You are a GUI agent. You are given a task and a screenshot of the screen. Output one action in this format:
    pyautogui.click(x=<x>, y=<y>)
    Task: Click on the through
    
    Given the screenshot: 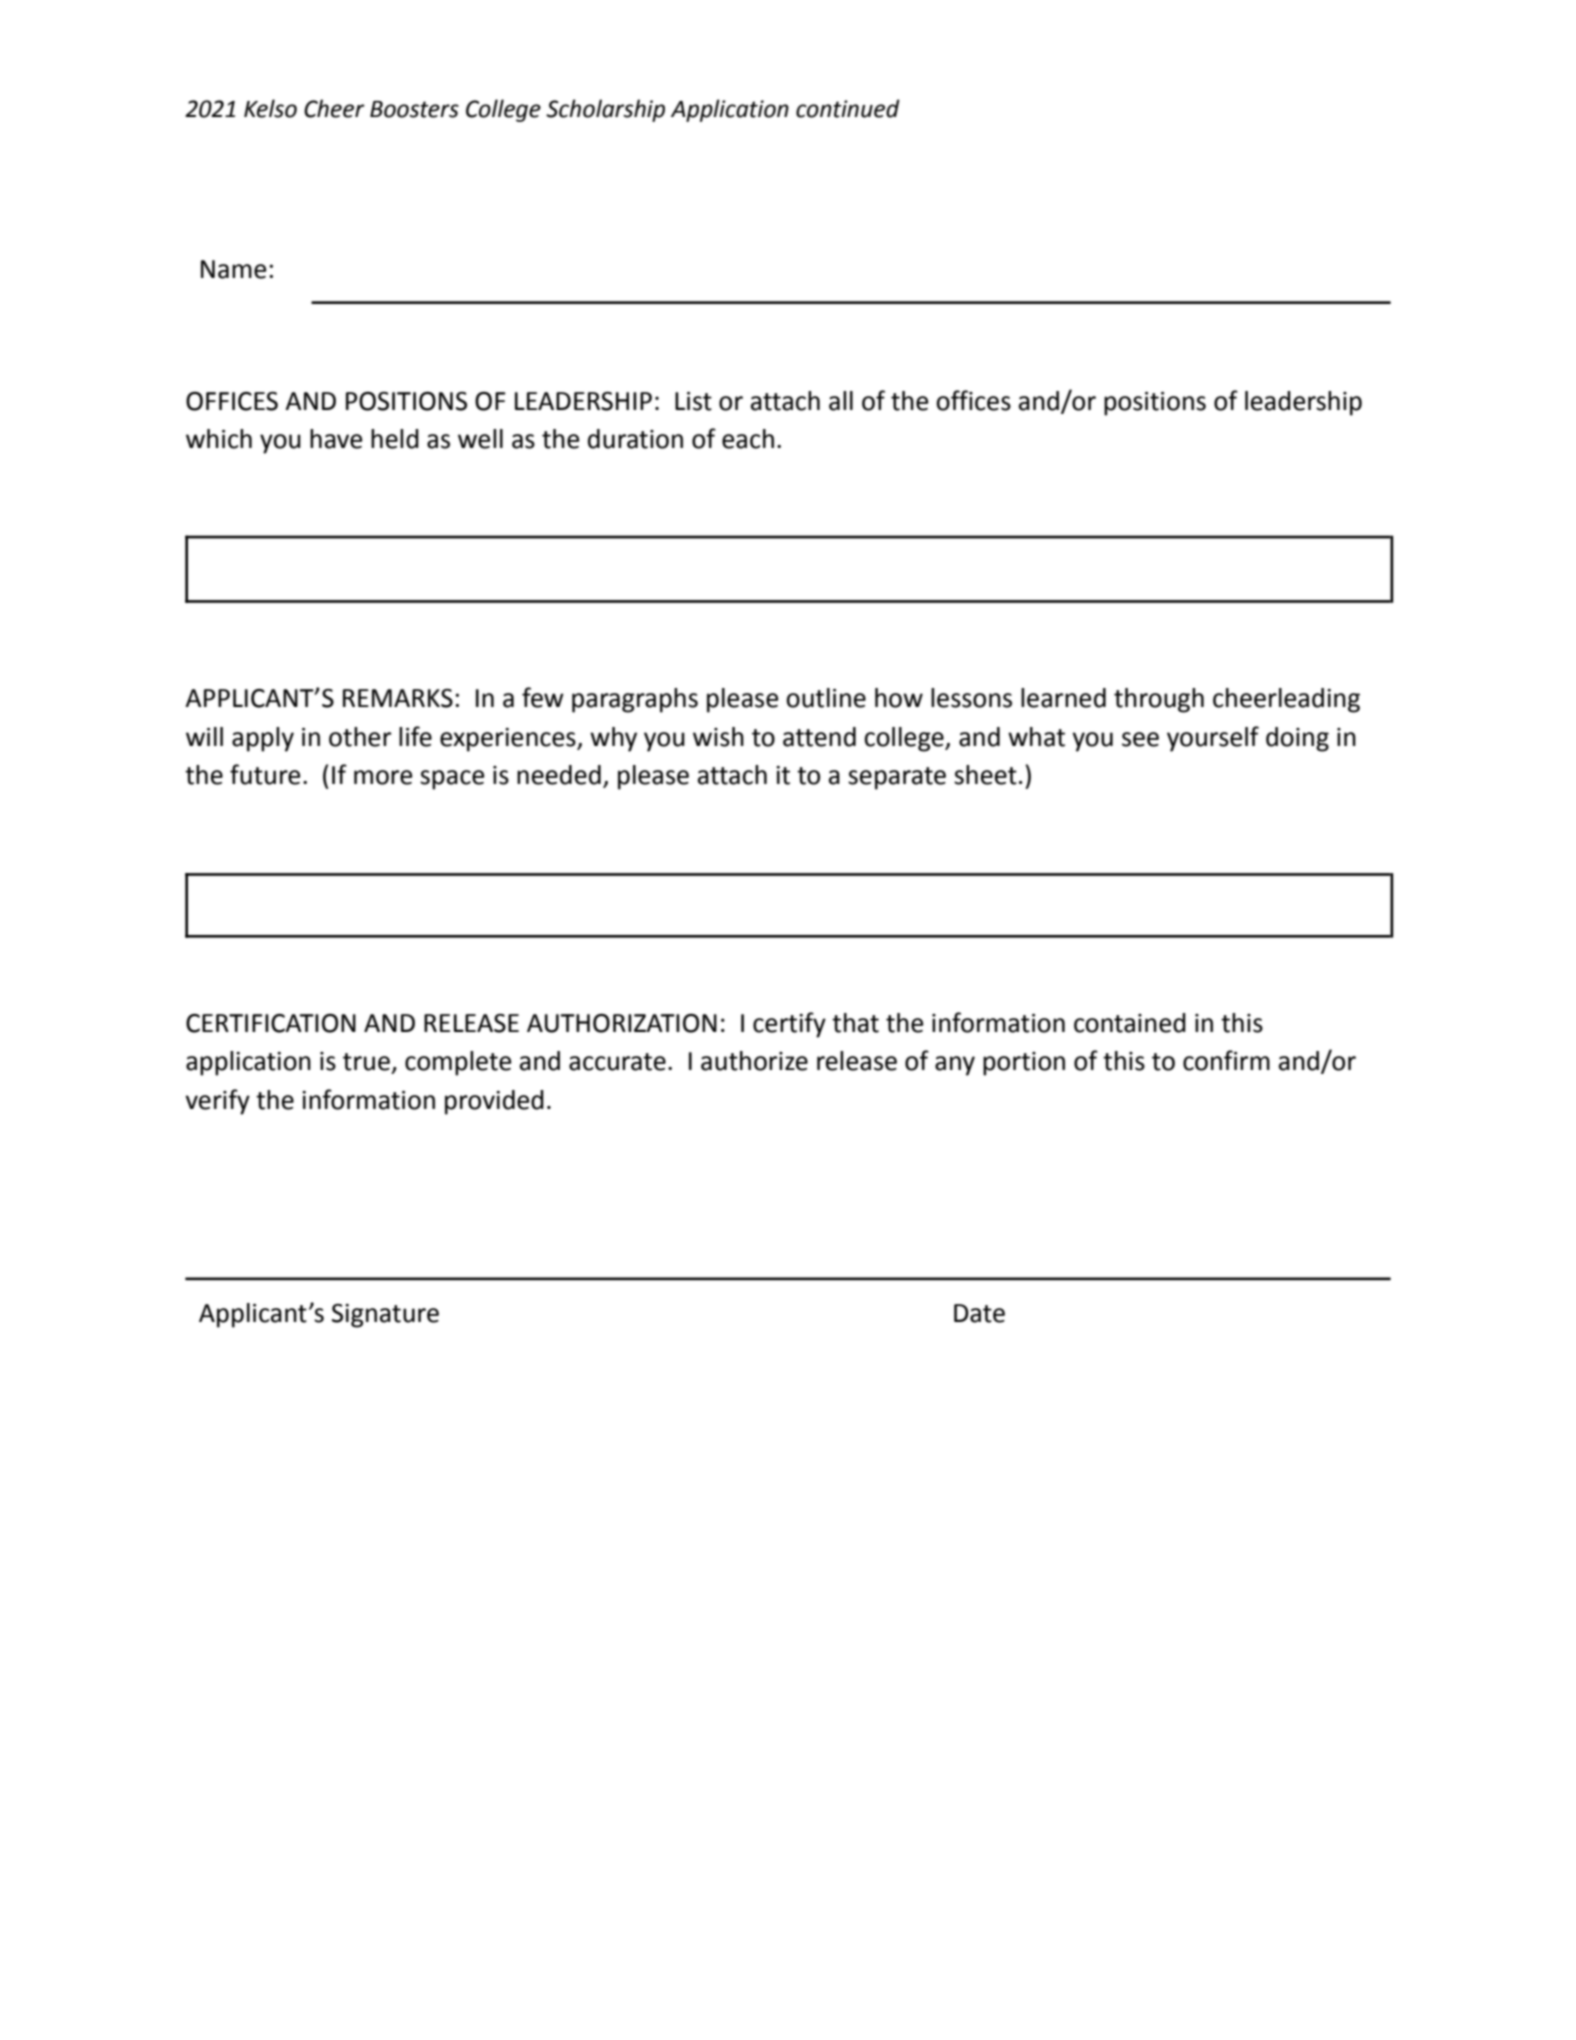 What is the action you would take?
    pyautogui.click(x=1159, y=700)
